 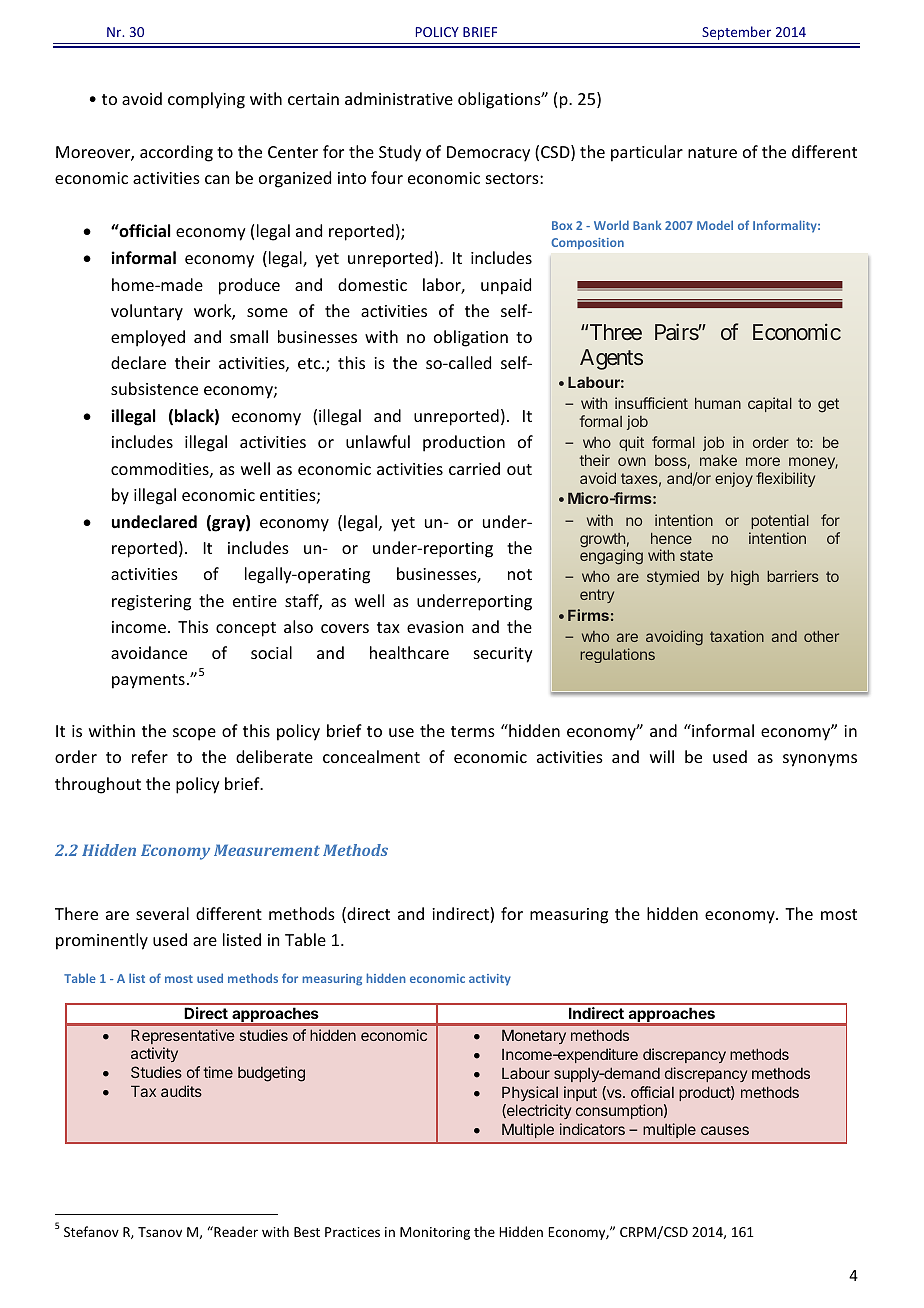 What do you see at coordinates (435, 1233) in the page?
I see `Monitoring` at bounding box center [435, 1233].
